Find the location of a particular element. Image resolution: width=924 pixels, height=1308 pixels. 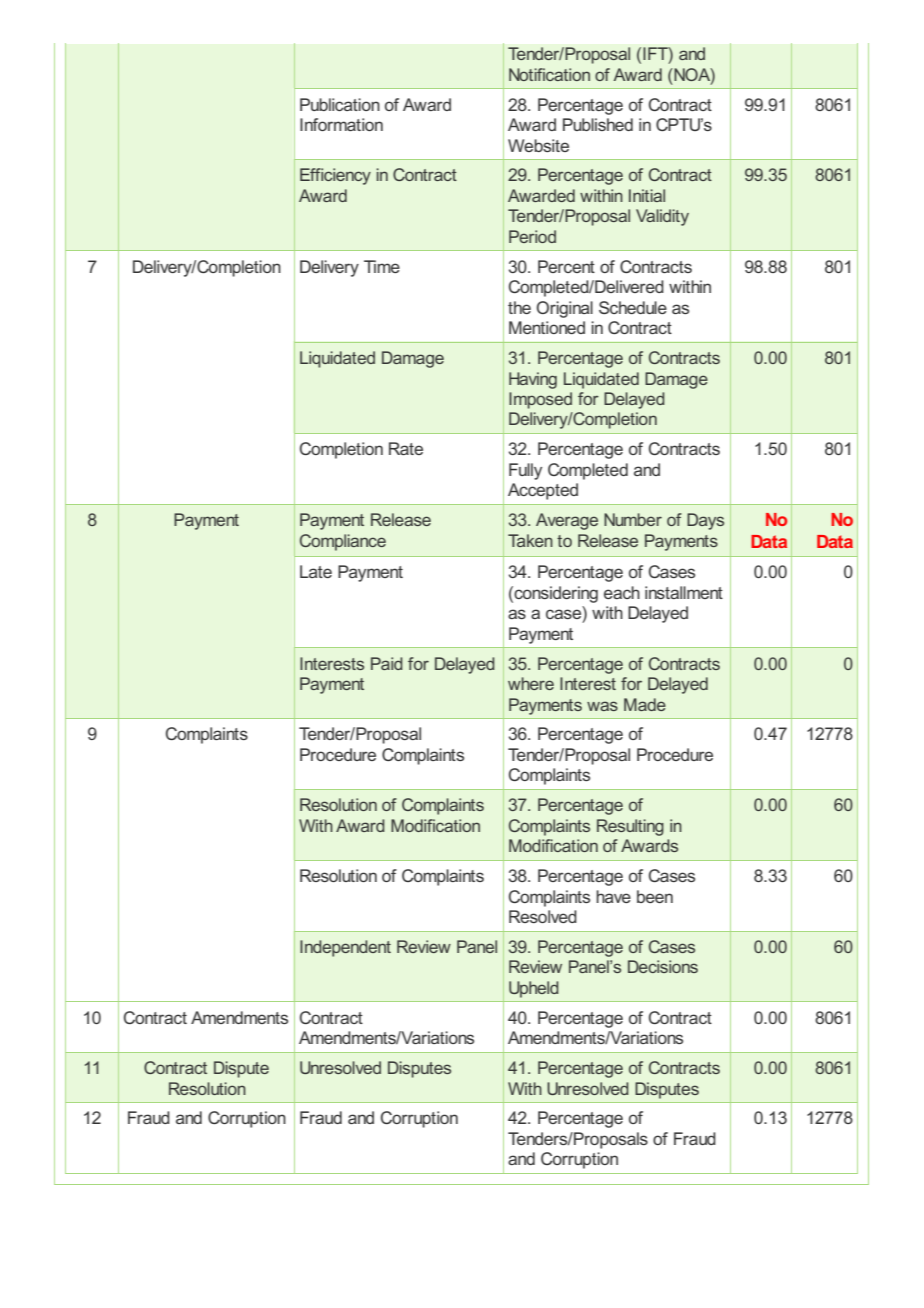

Published is located at coordinates (598, 124).
